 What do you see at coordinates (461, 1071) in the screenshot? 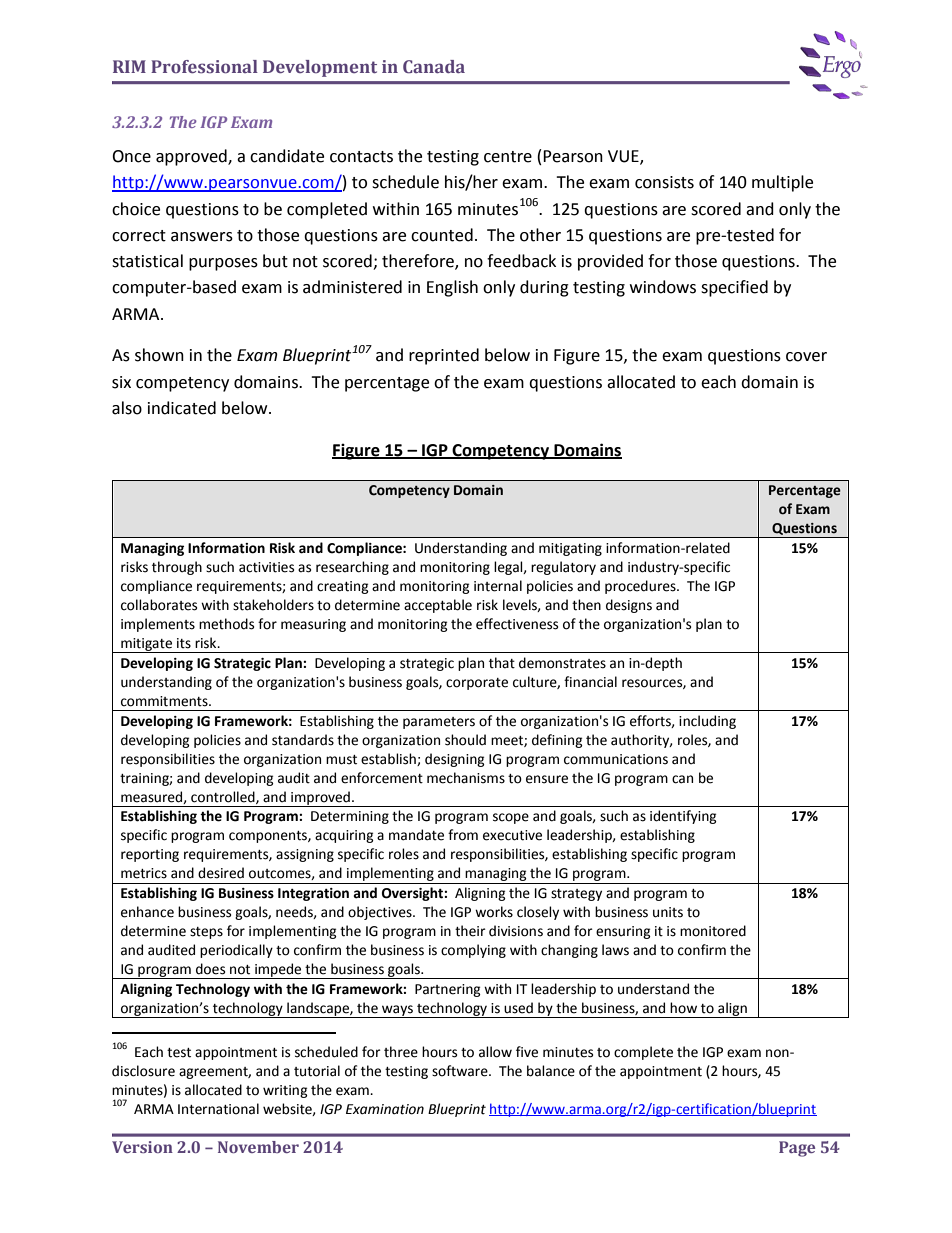
I see `software` at bounding box center [461, 1071].
